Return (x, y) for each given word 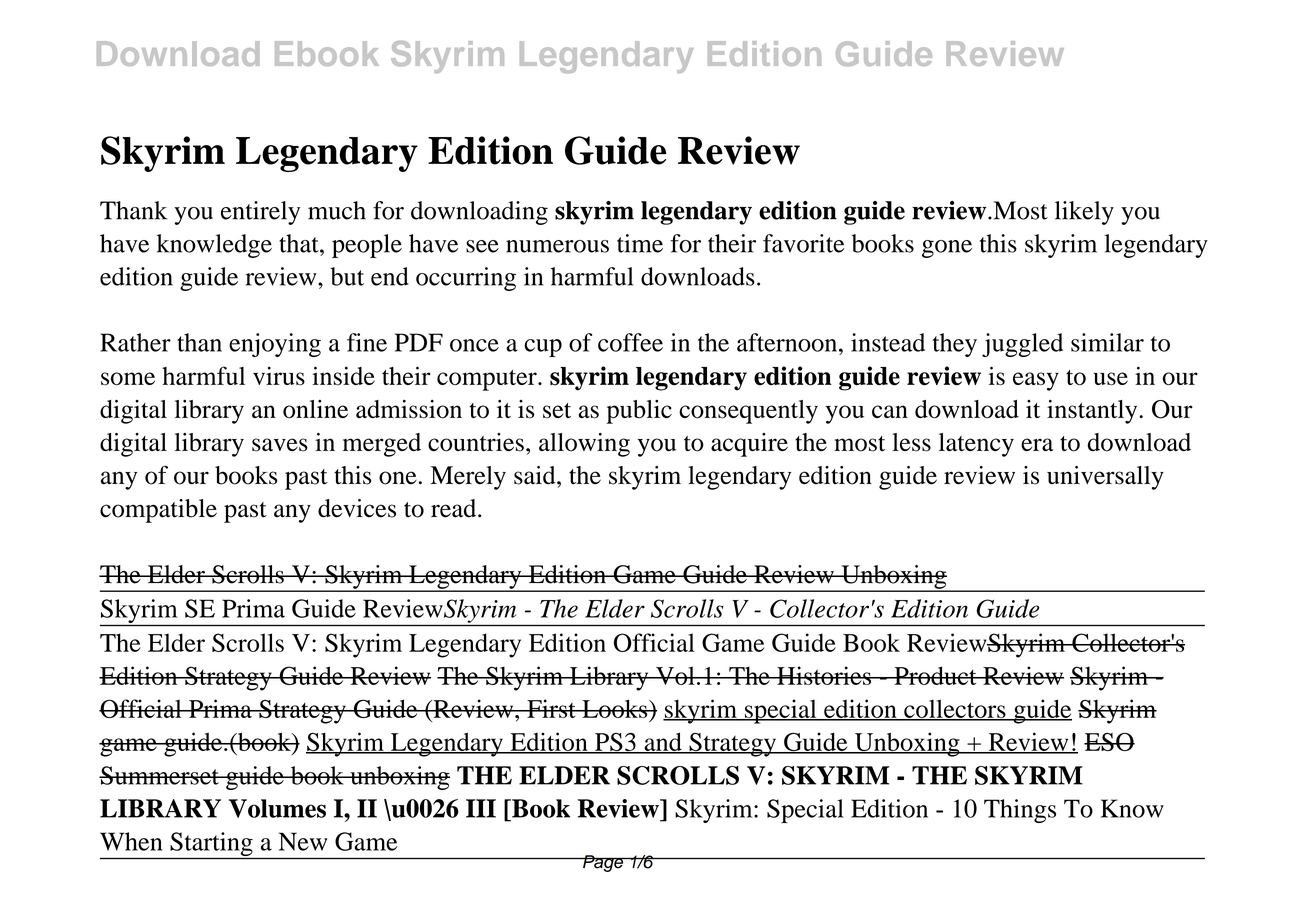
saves (280, 445)
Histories (824, 675)
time (640, 243)
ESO (1109, 741)
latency (976, 445)
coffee (630, 342)
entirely (260, 213)
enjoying (275, 345)
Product (935, 675)
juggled (1022, 345)
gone (947, 249)
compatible (158, 511)
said (536, 475)
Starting (211, 845)
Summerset (160, 775)
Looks (615, 708)
